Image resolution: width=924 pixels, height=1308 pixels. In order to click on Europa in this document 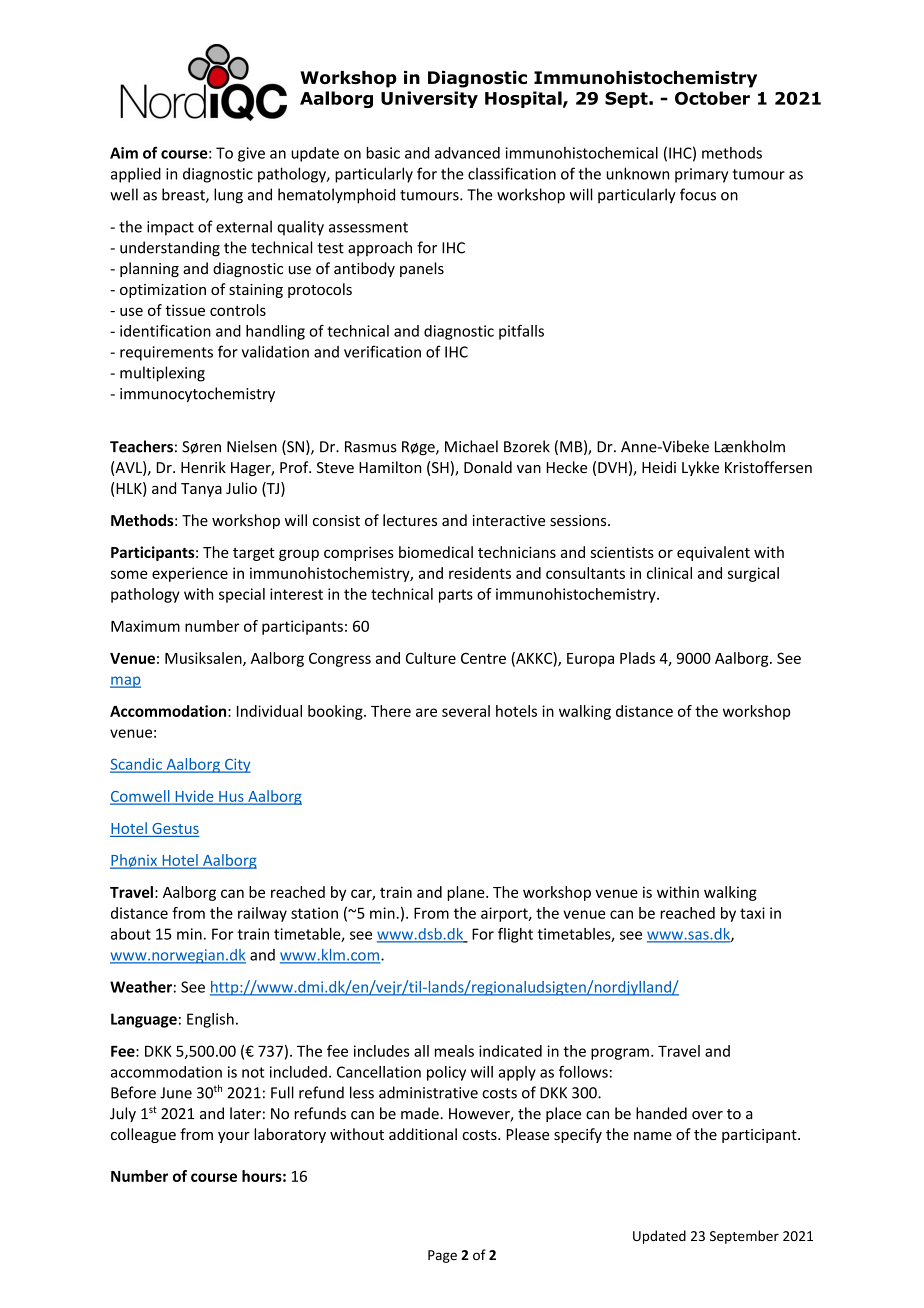, I will do `click(590, 660)`.
